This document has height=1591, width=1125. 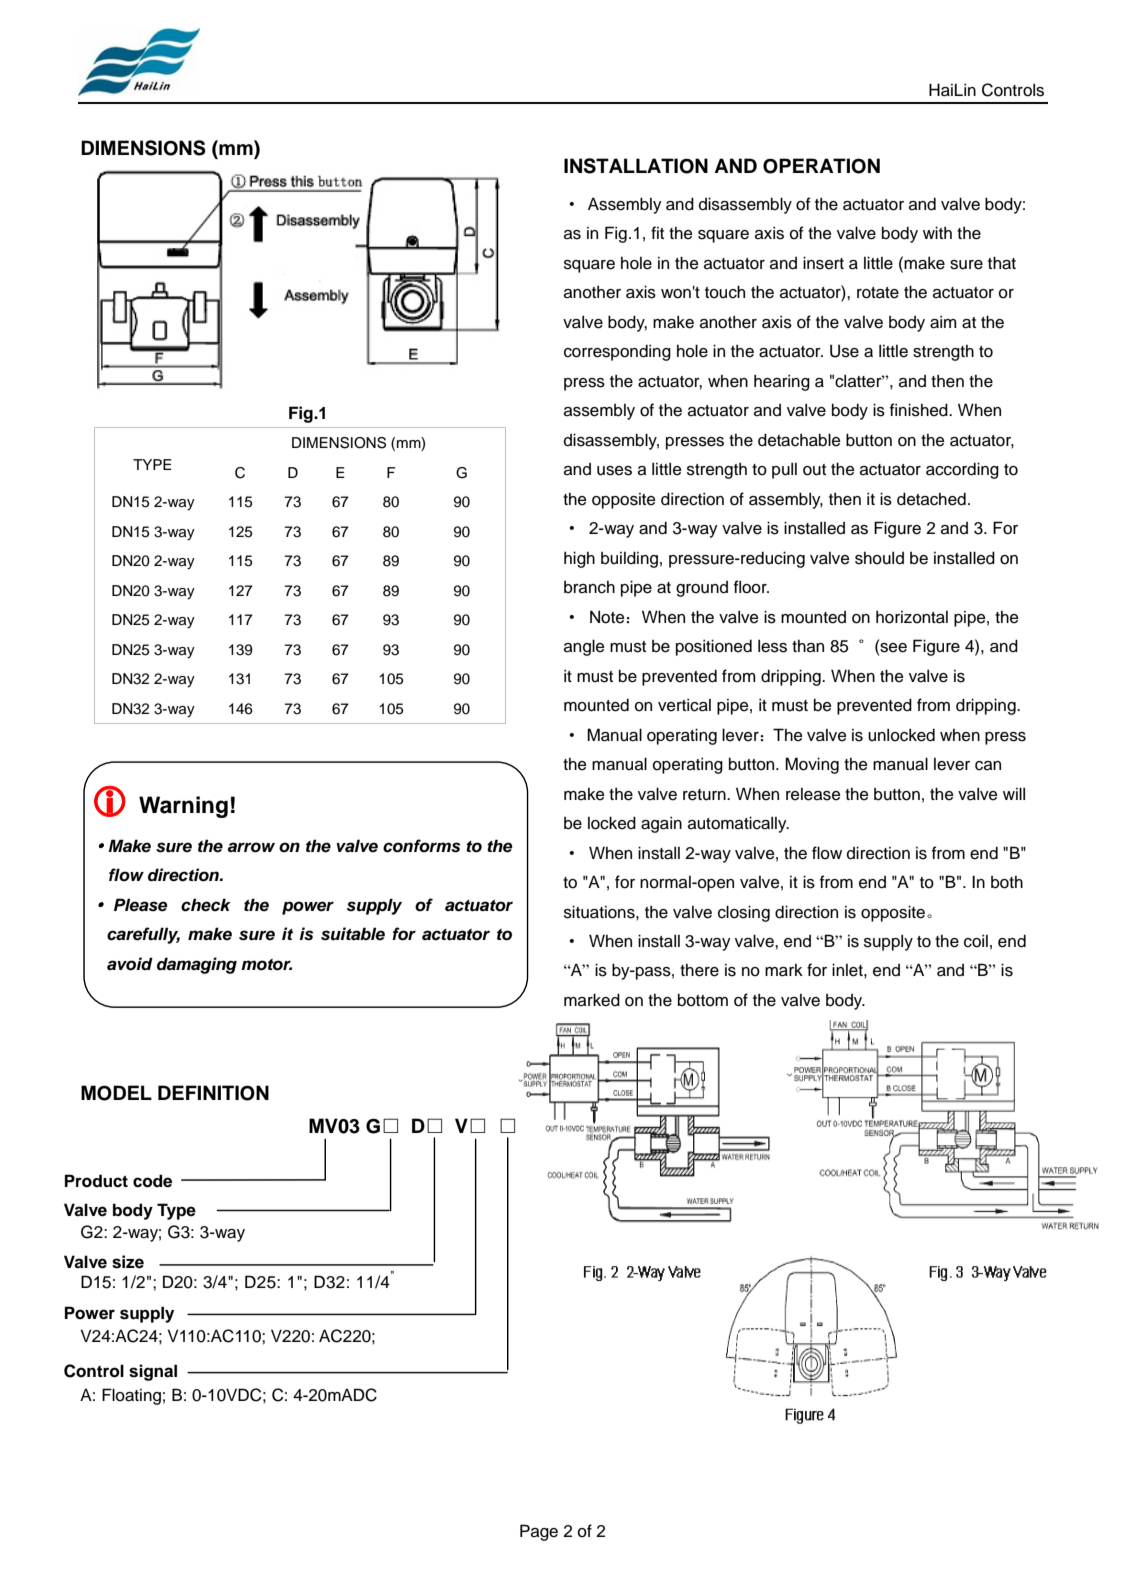 What do you see at coordinates (725, 292) in the document?
I see `touch` at bounding box center [725, 292].
